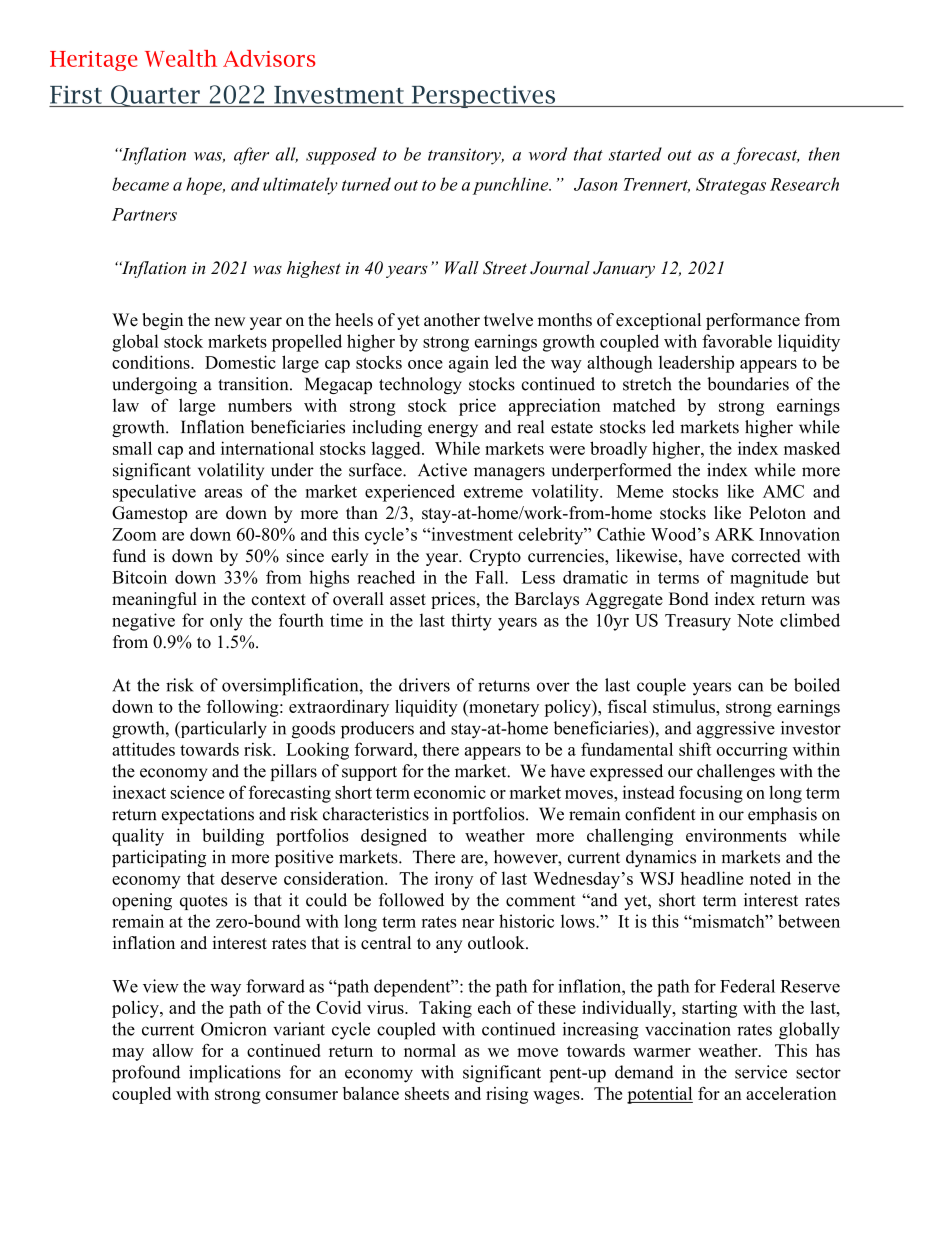 The width and height of the screenshot is (952, 1233). What do you see at coordinates (769, 579) in the screenshot?
I see `magnitude` at bounding box center [769, 579].
